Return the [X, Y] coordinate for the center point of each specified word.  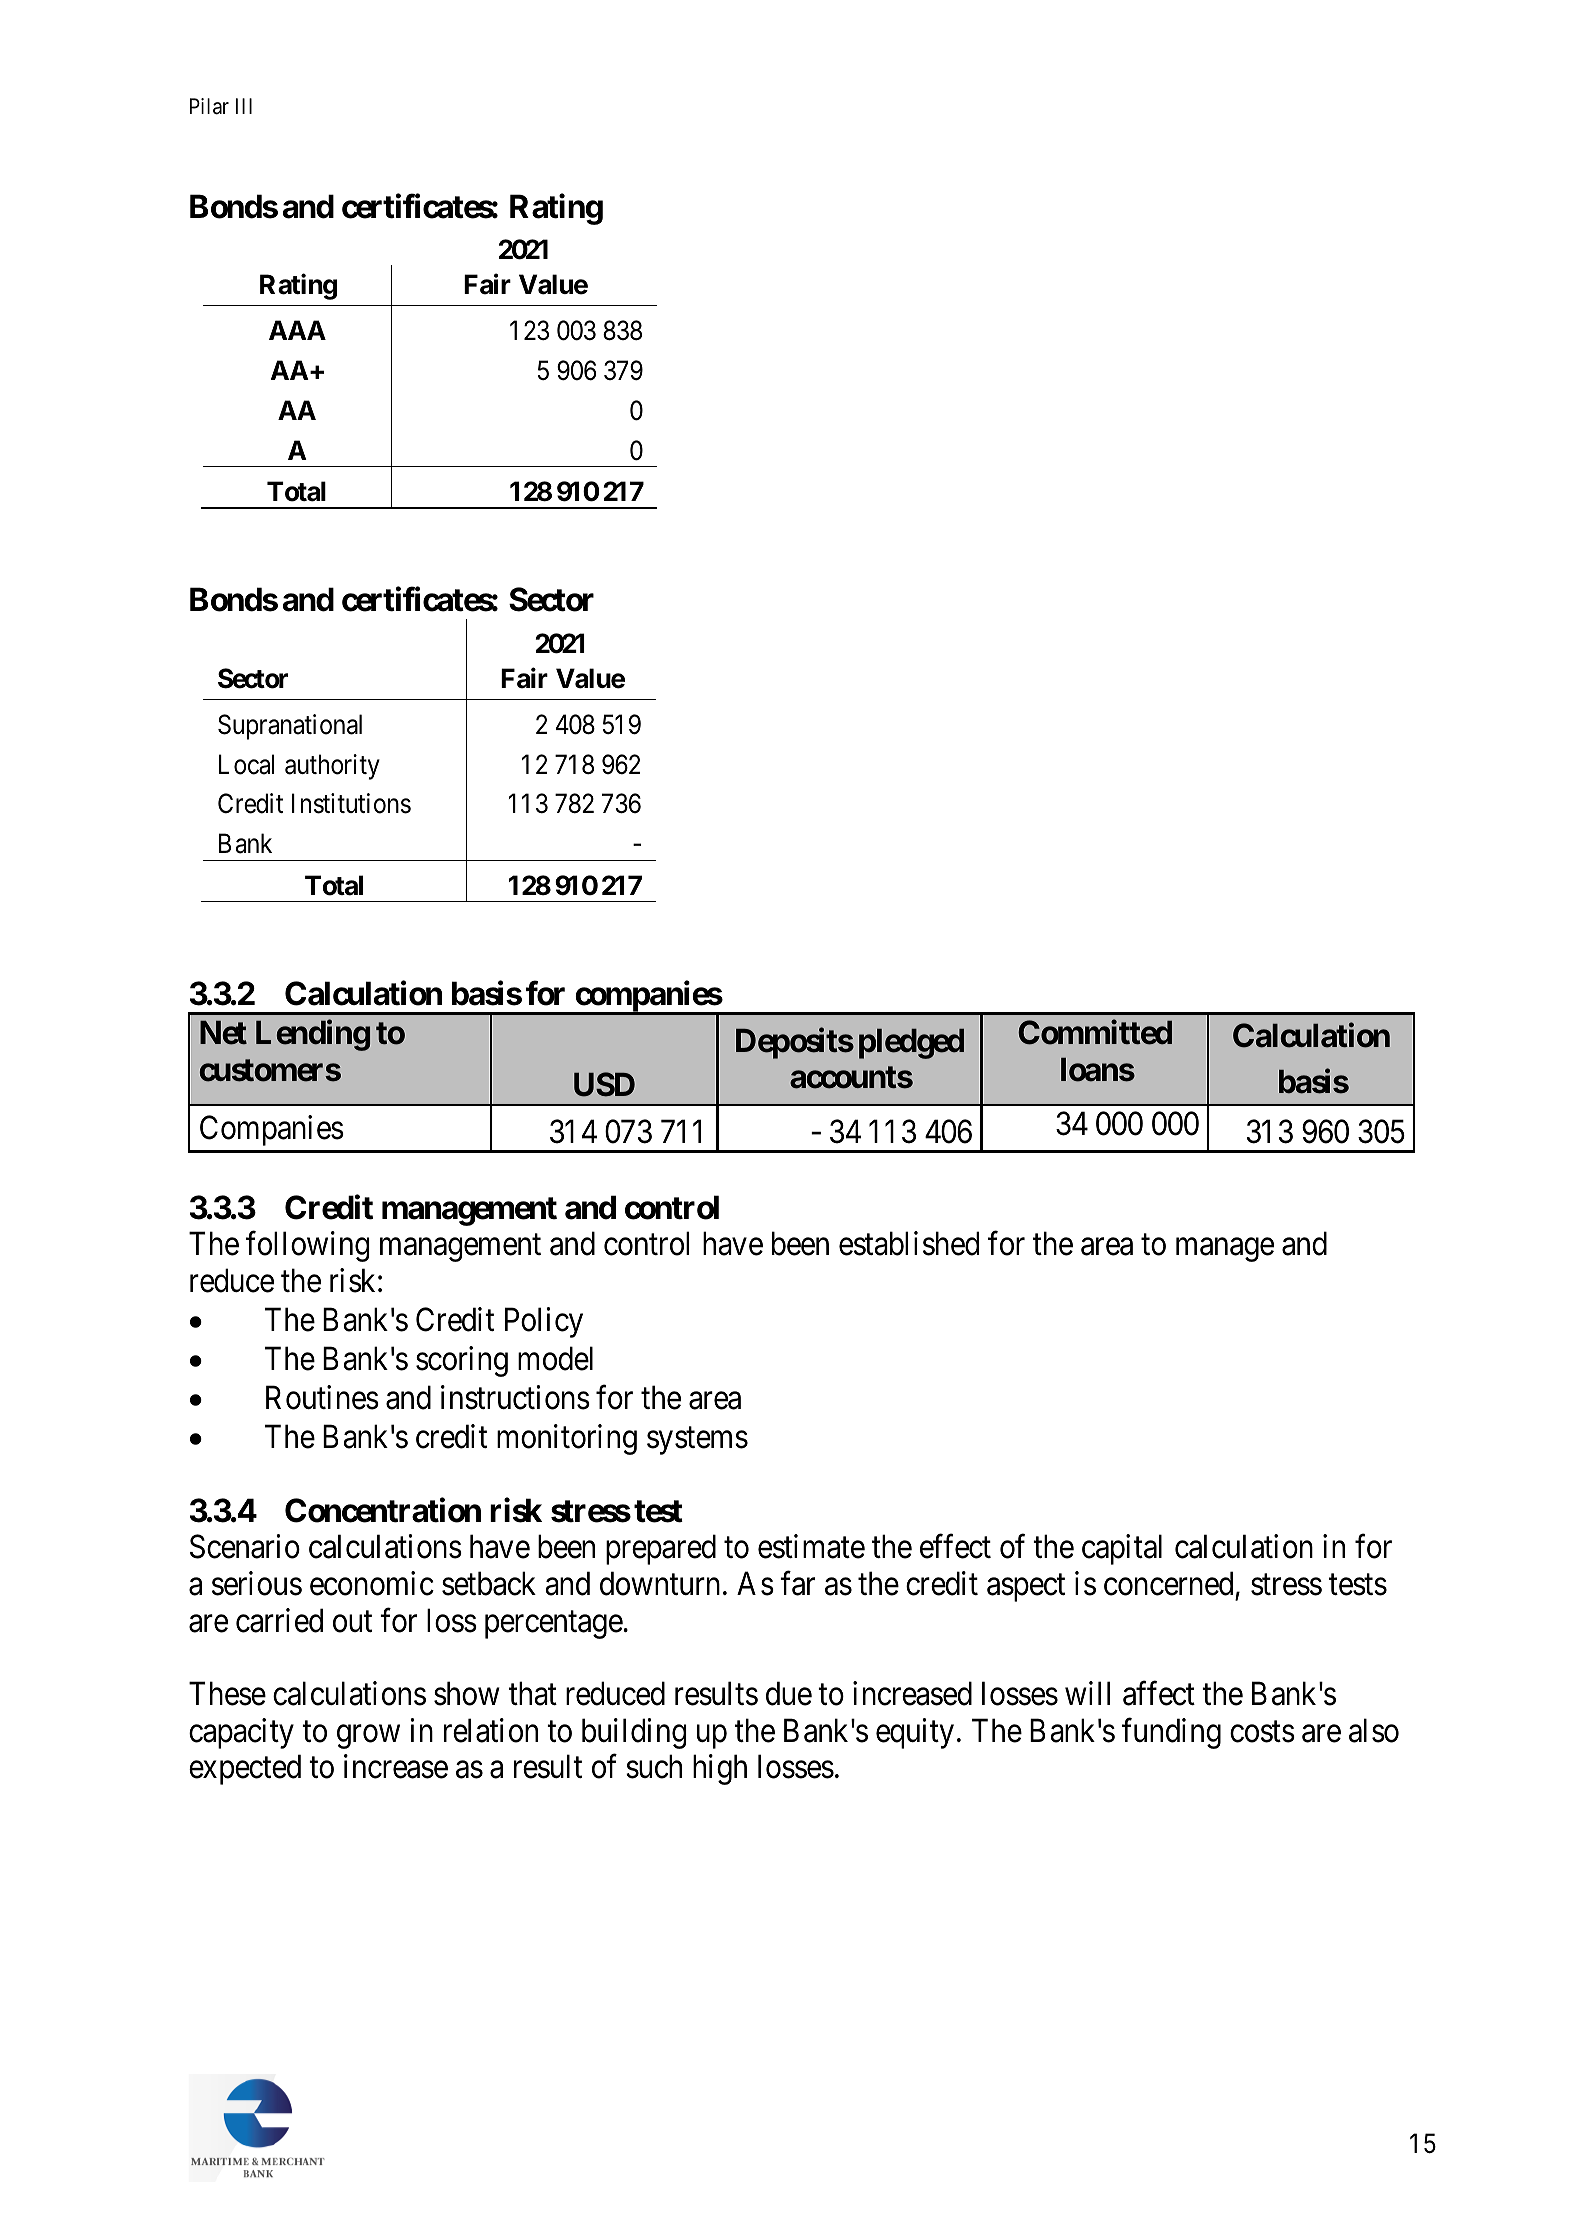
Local [246, 764]
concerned [1168, 1583]
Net [223, 1033]
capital [1122, 1550]
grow [368, 1737]
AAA [297, 330]
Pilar [209, 106]
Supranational [290, 727]
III [244, 106]
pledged [911, 1044]
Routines [322, 1397]
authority [332, 767]
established [909, 1244]
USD [604, 1084]
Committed [1095, 1032]
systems [697, 1441]
